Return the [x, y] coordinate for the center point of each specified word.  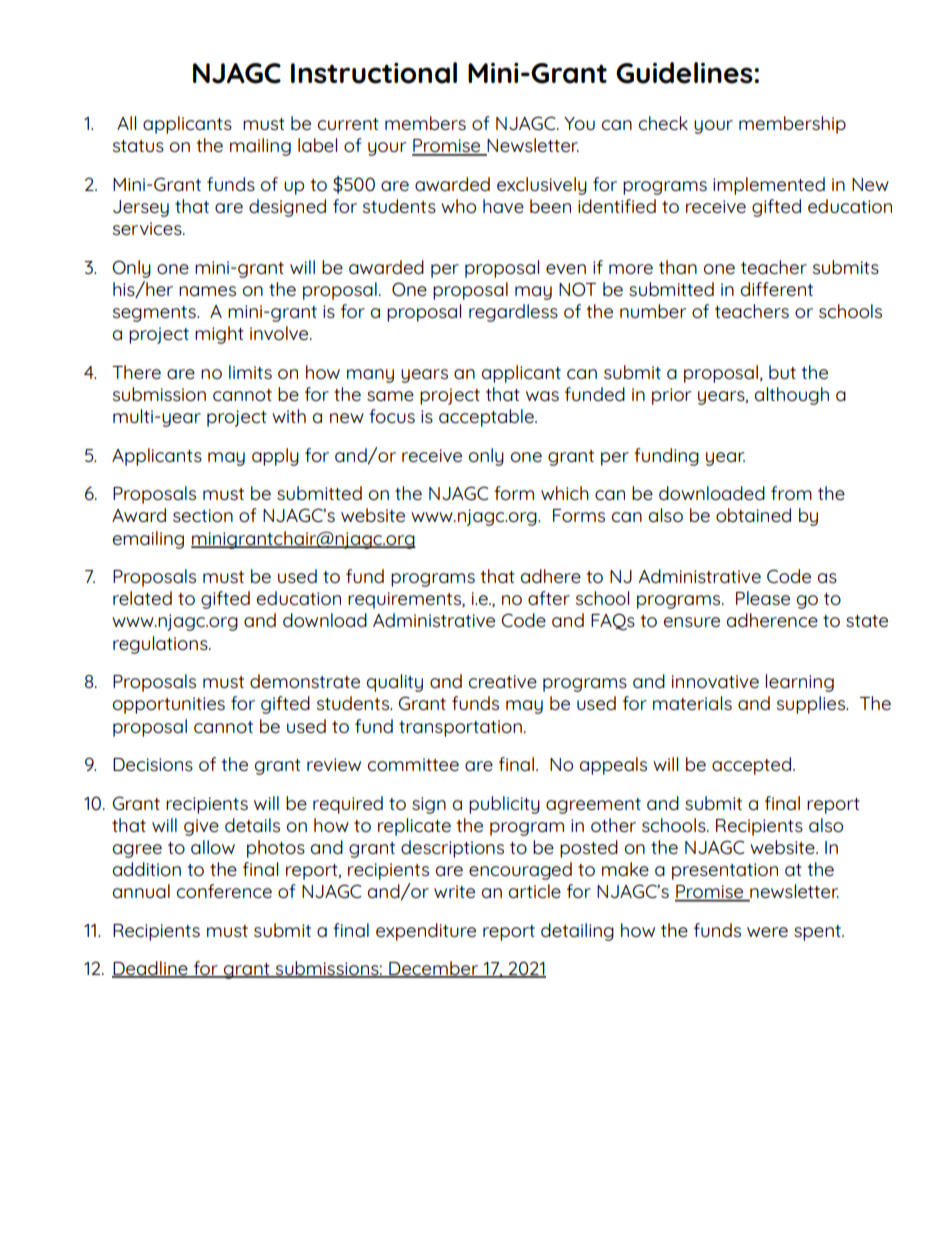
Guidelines [684, 73]
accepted [751, 766]
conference [224, 891]
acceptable [487, 418]
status [138, 146]
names [207, 291]
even [566, 269]
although [792, 396]
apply [275, 457]
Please [763, 598]
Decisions [153, 764]
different [777, 289]
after [549, 598]
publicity [504, 805]
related [142, 598]
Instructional [374, 73]
